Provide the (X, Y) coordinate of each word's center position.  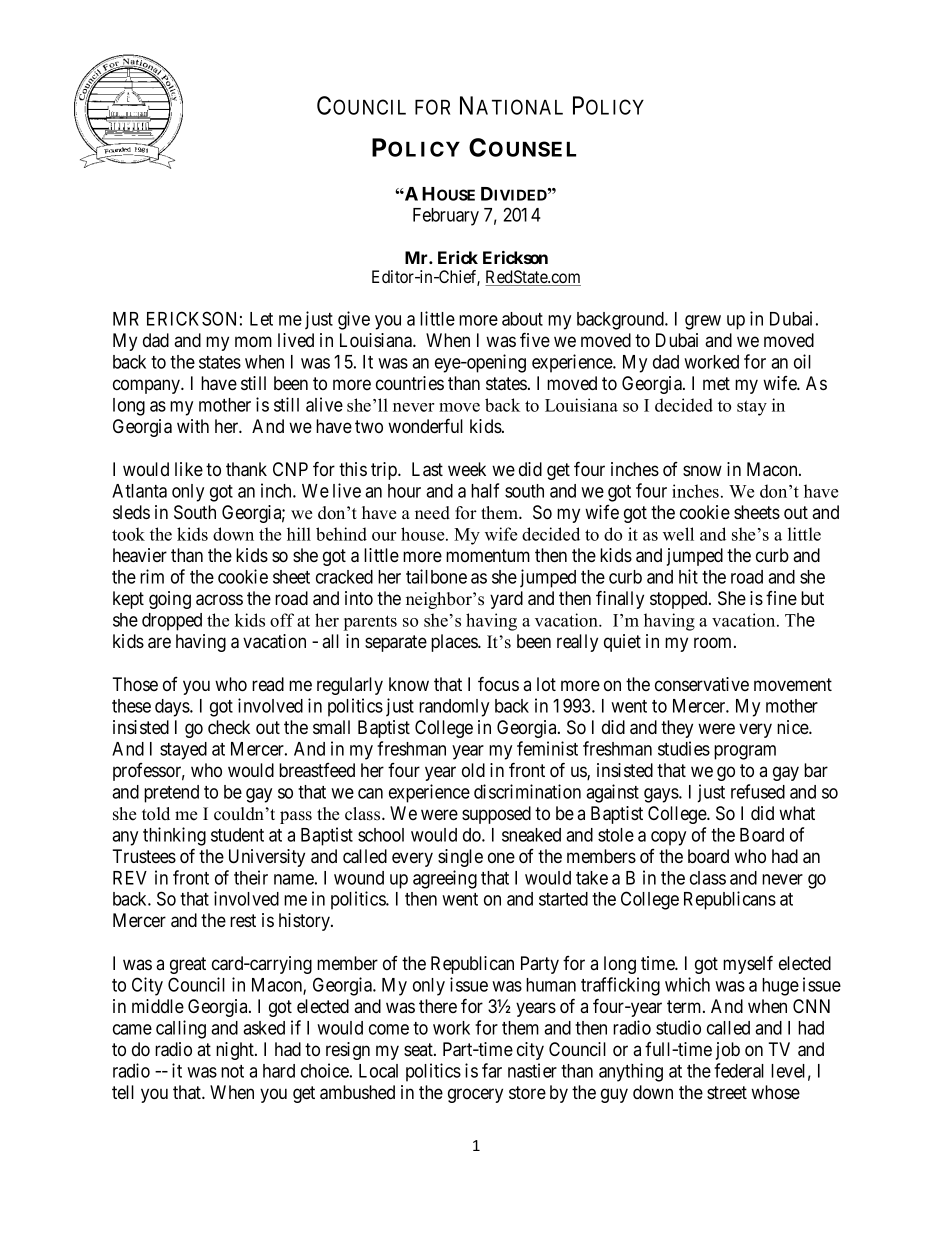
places (455, 643)
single (460, 858)
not (232, 1071)
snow (702, 470)
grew (703, 322)
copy (668, 838)
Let (261, 319)
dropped (172, 622)
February (446, 217)
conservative (702, 684)
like (189, 469)
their (251, 877)
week (467, 469)
